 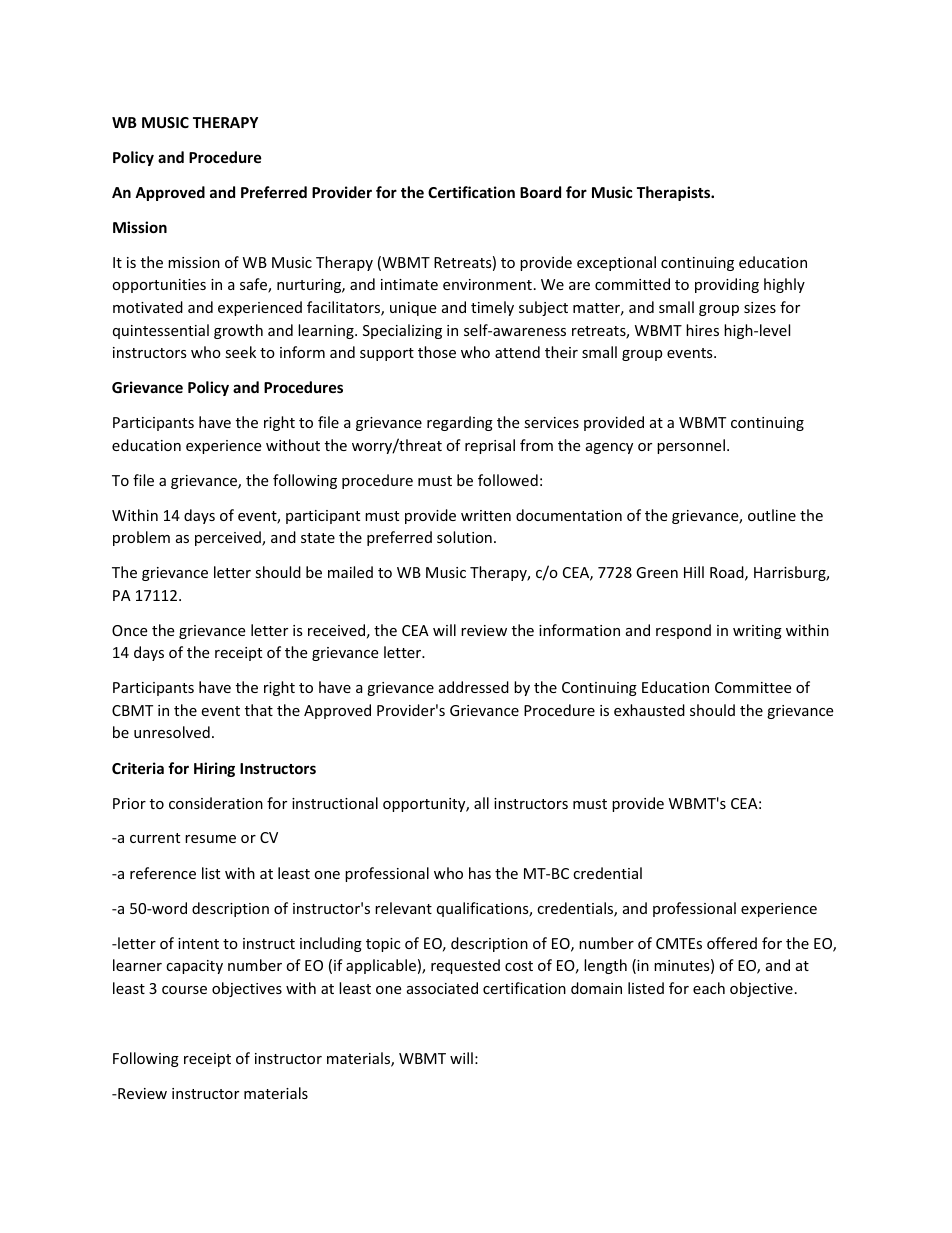 I want to click on capacity, so click(x=194, y=967).
